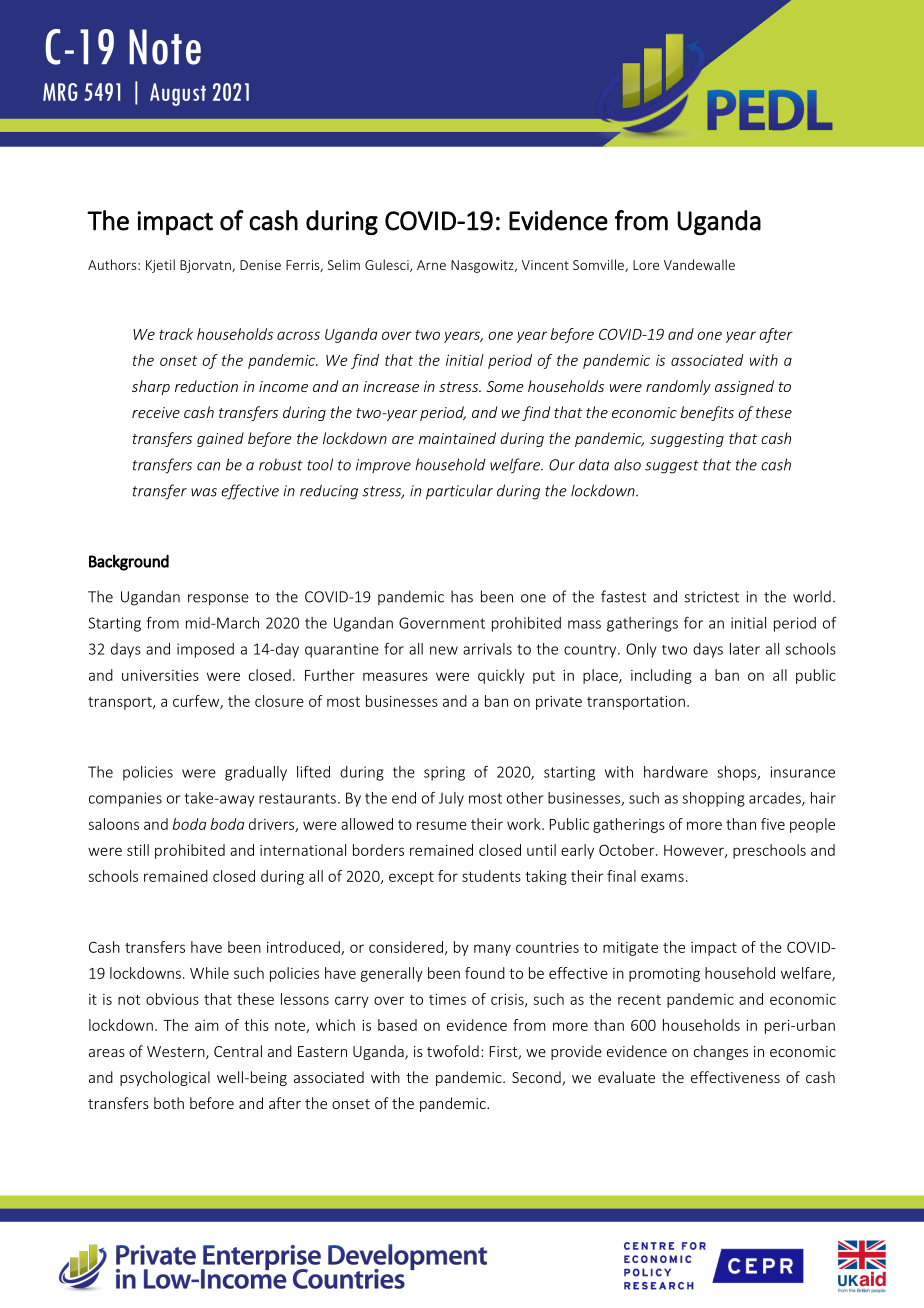  I want to click on August, so click(178, 94).
